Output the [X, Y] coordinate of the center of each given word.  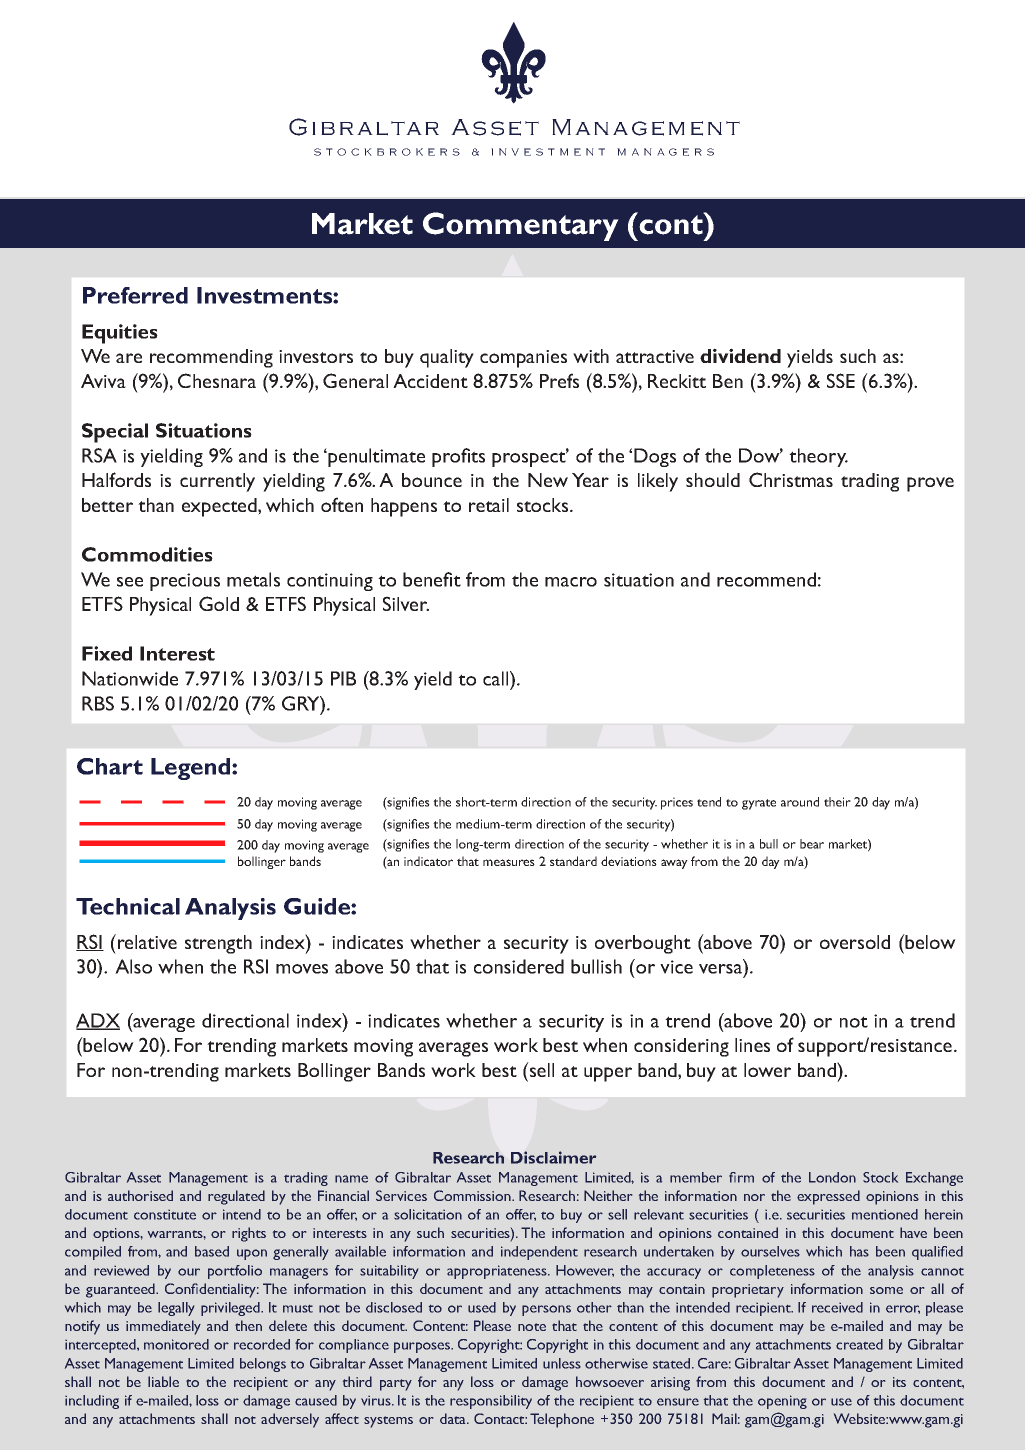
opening [782, 1402]
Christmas [791, 479]
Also [133, 966]
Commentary [521, 226]
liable [163, 1381]
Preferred [135, 295]
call [497, 678]
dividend [740, 355]
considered [519, 966]
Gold [219, 603]
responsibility [491, 1402]
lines [752, 1045]
